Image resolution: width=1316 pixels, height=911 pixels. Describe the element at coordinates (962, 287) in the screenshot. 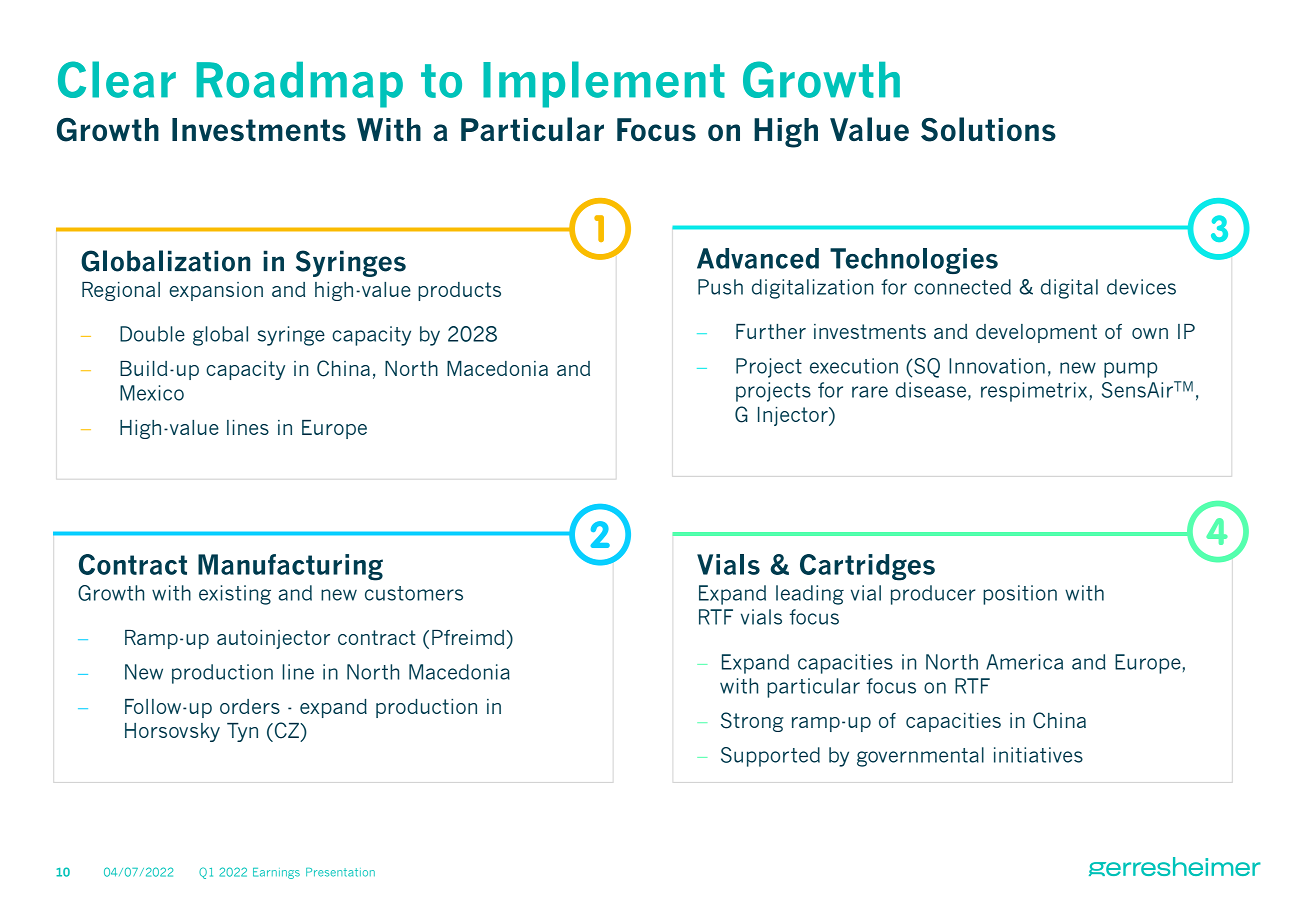

I see `connected` at that location.
